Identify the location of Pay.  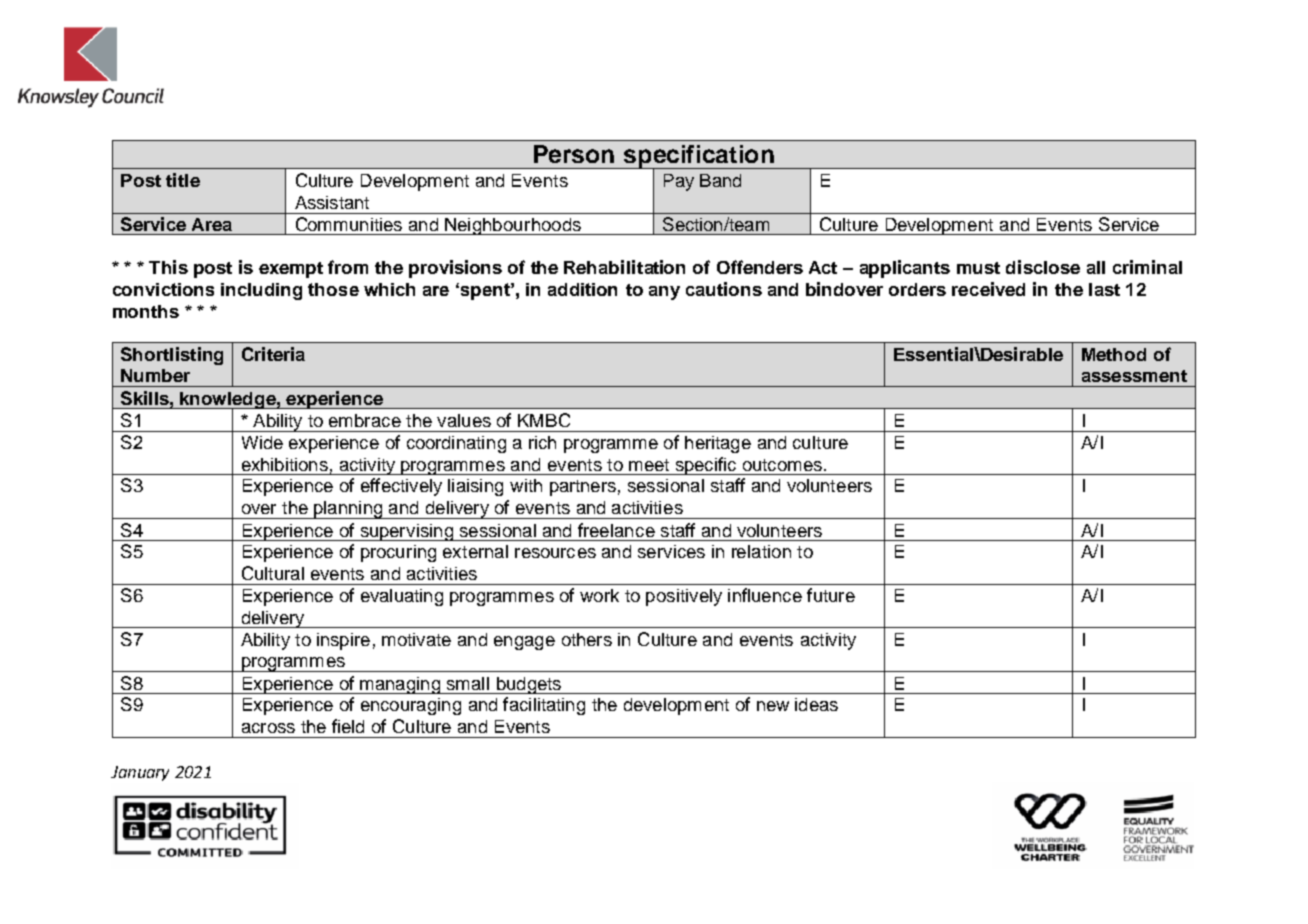
(679, 182).
